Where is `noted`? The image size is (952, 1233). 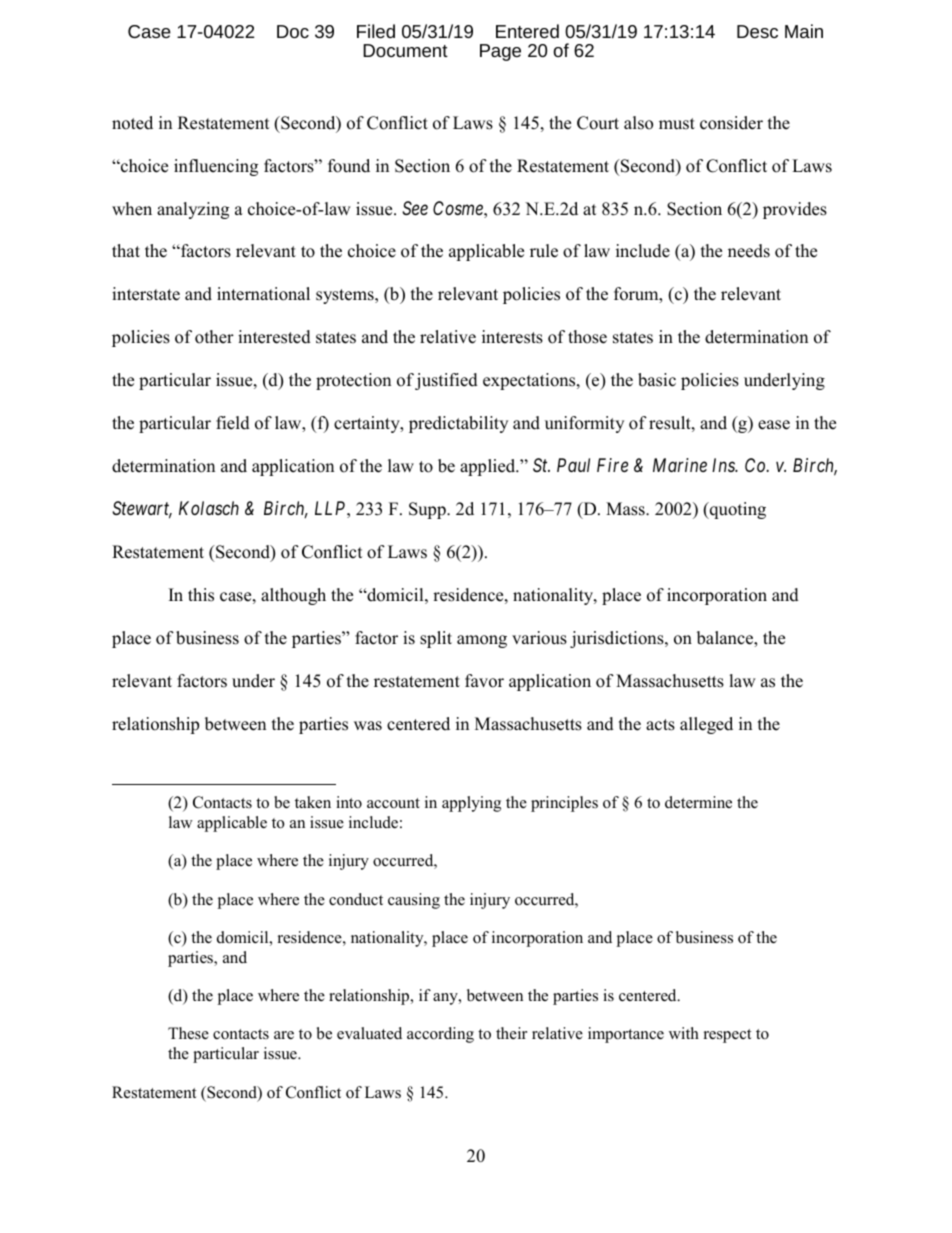 noted is located at coordinates (132, 123).
